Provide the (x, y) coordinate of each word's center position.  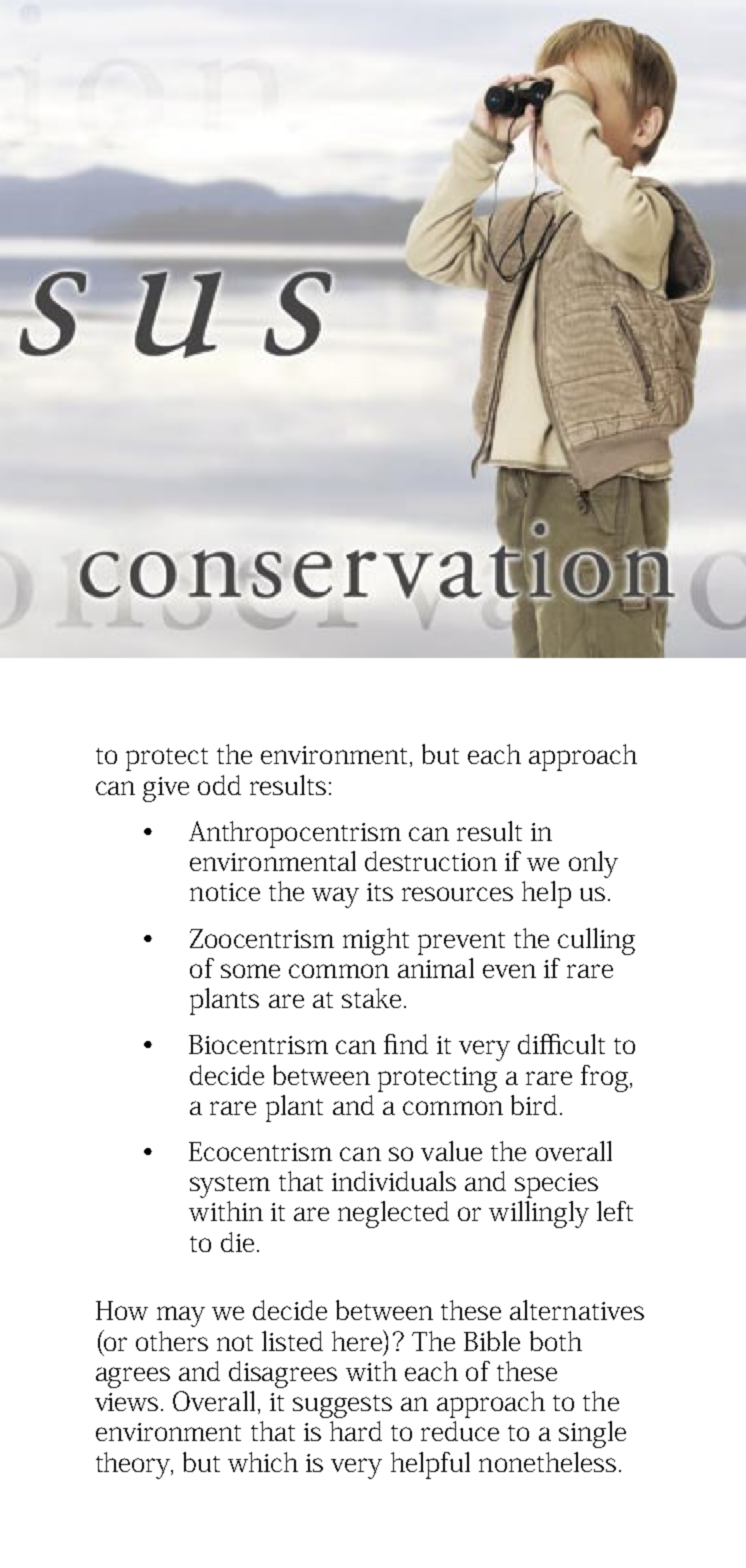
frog (604, 1078)
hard (356, 1431)
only (593, 864)
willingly (539, 1214)
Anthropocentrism (295, 834)
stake (371, 998)
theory (134, 1465)
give (166, 789)
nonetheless (547, 1462)
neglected (393, 1214)
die (237, 1242)
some (250, 971)
